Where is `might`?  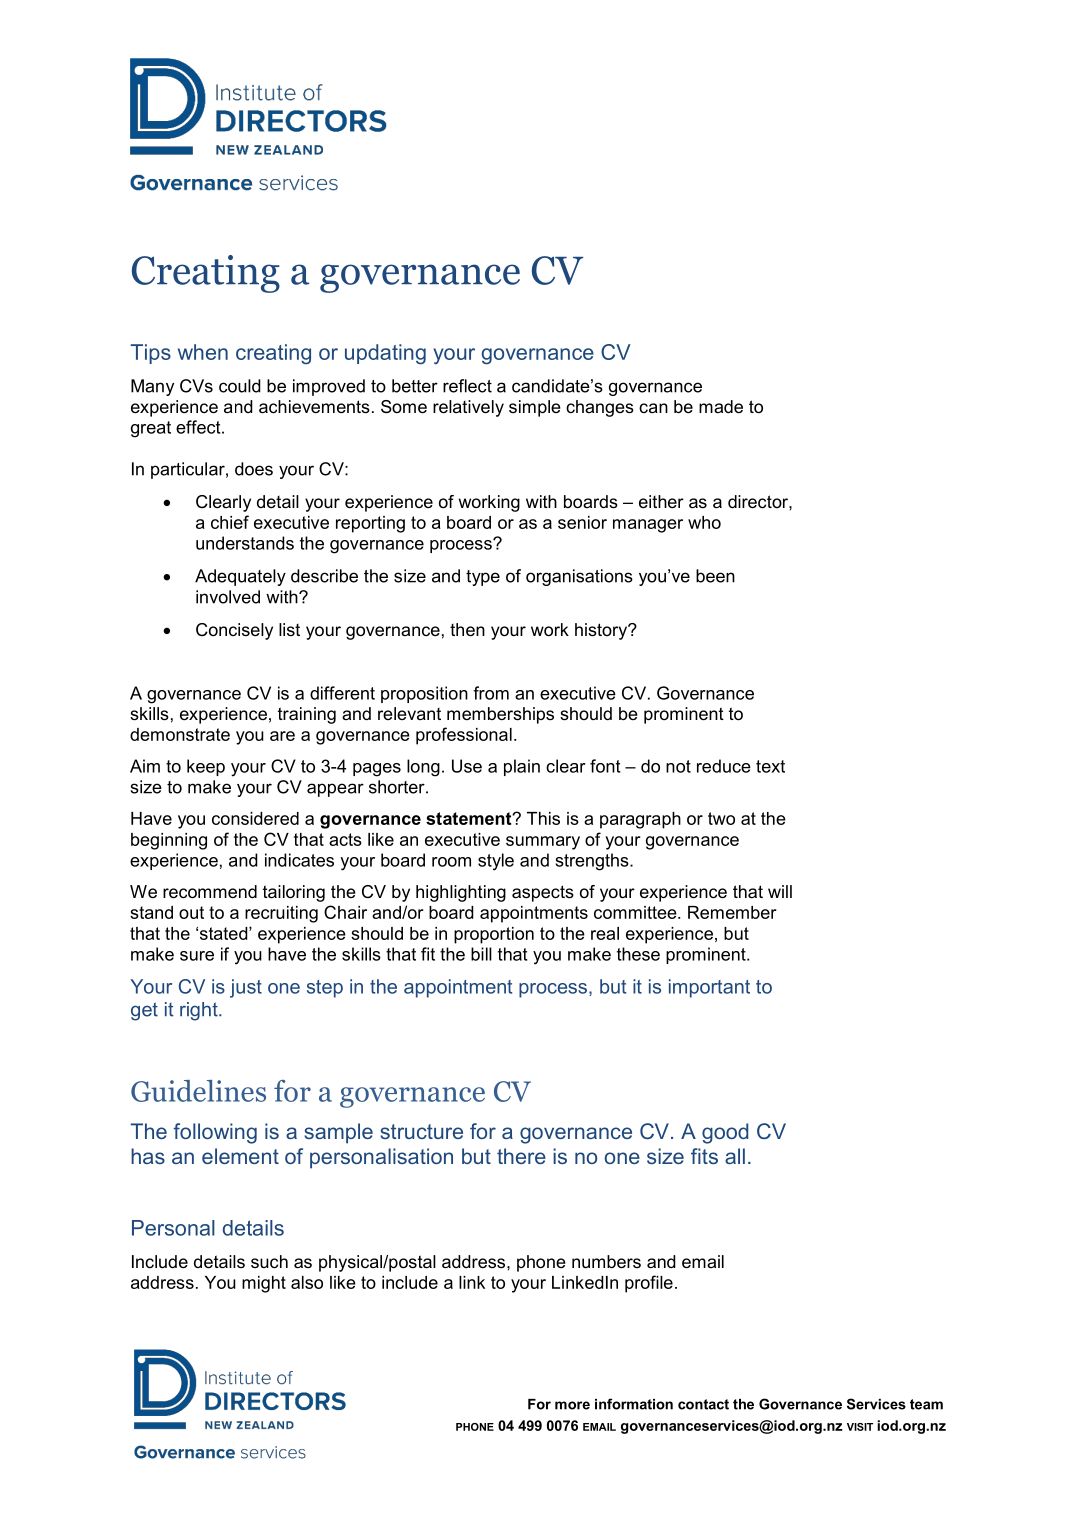
might is located at coordinates (264, 1284).
